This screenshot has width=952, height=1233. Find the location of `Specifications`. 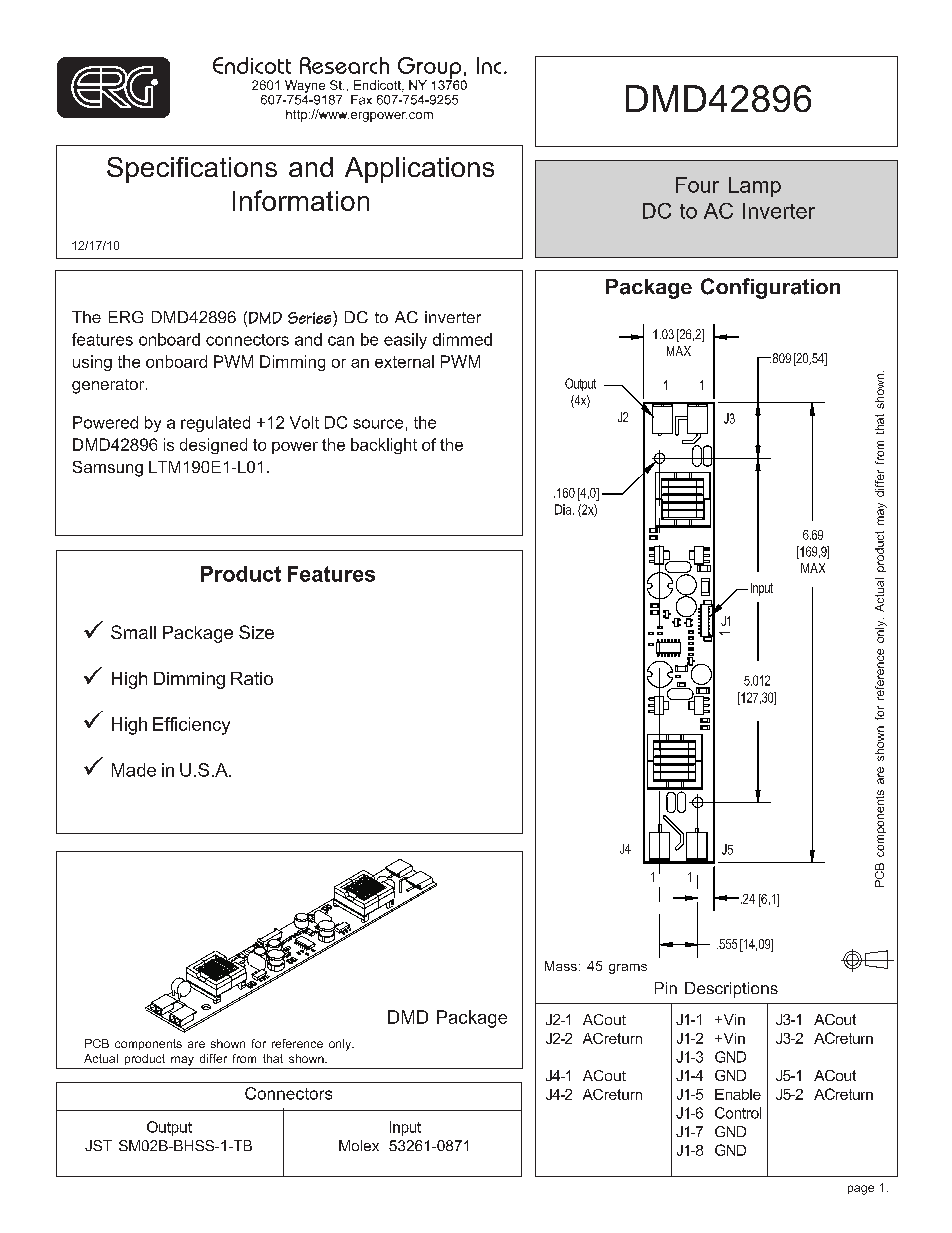

Specifications is located at coordinates (192, 170).
